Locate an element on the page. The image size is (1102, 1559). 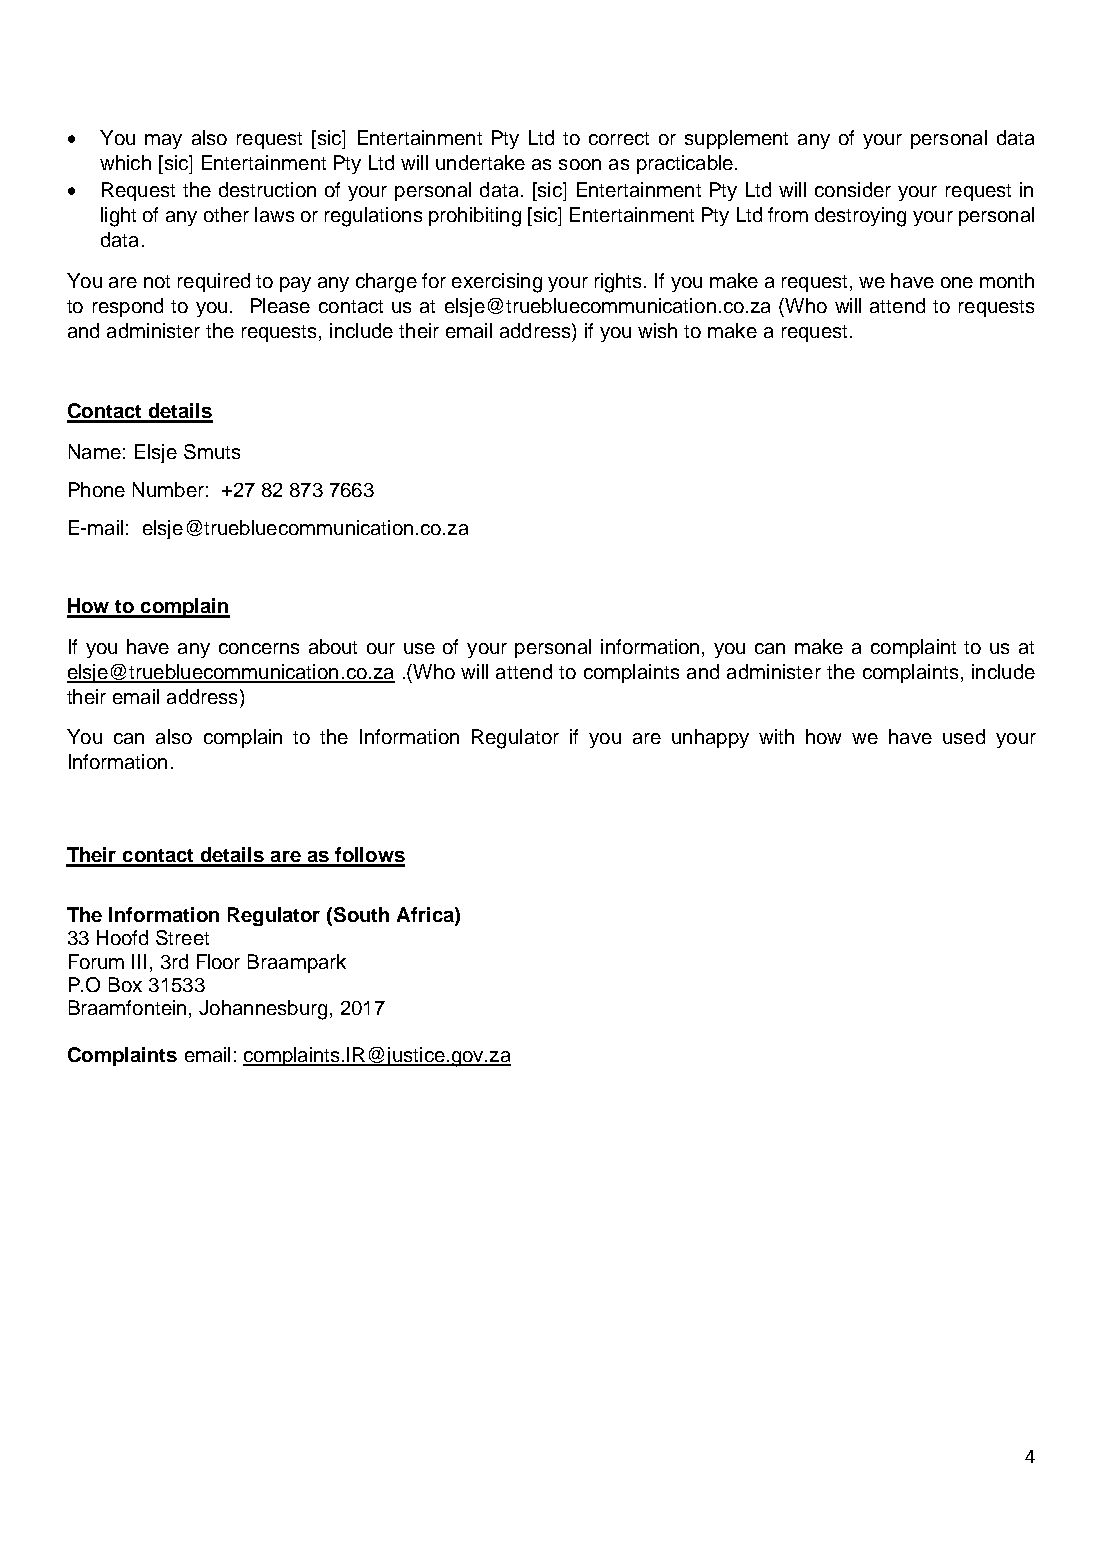
consider is located at coordinates (853, 189).
